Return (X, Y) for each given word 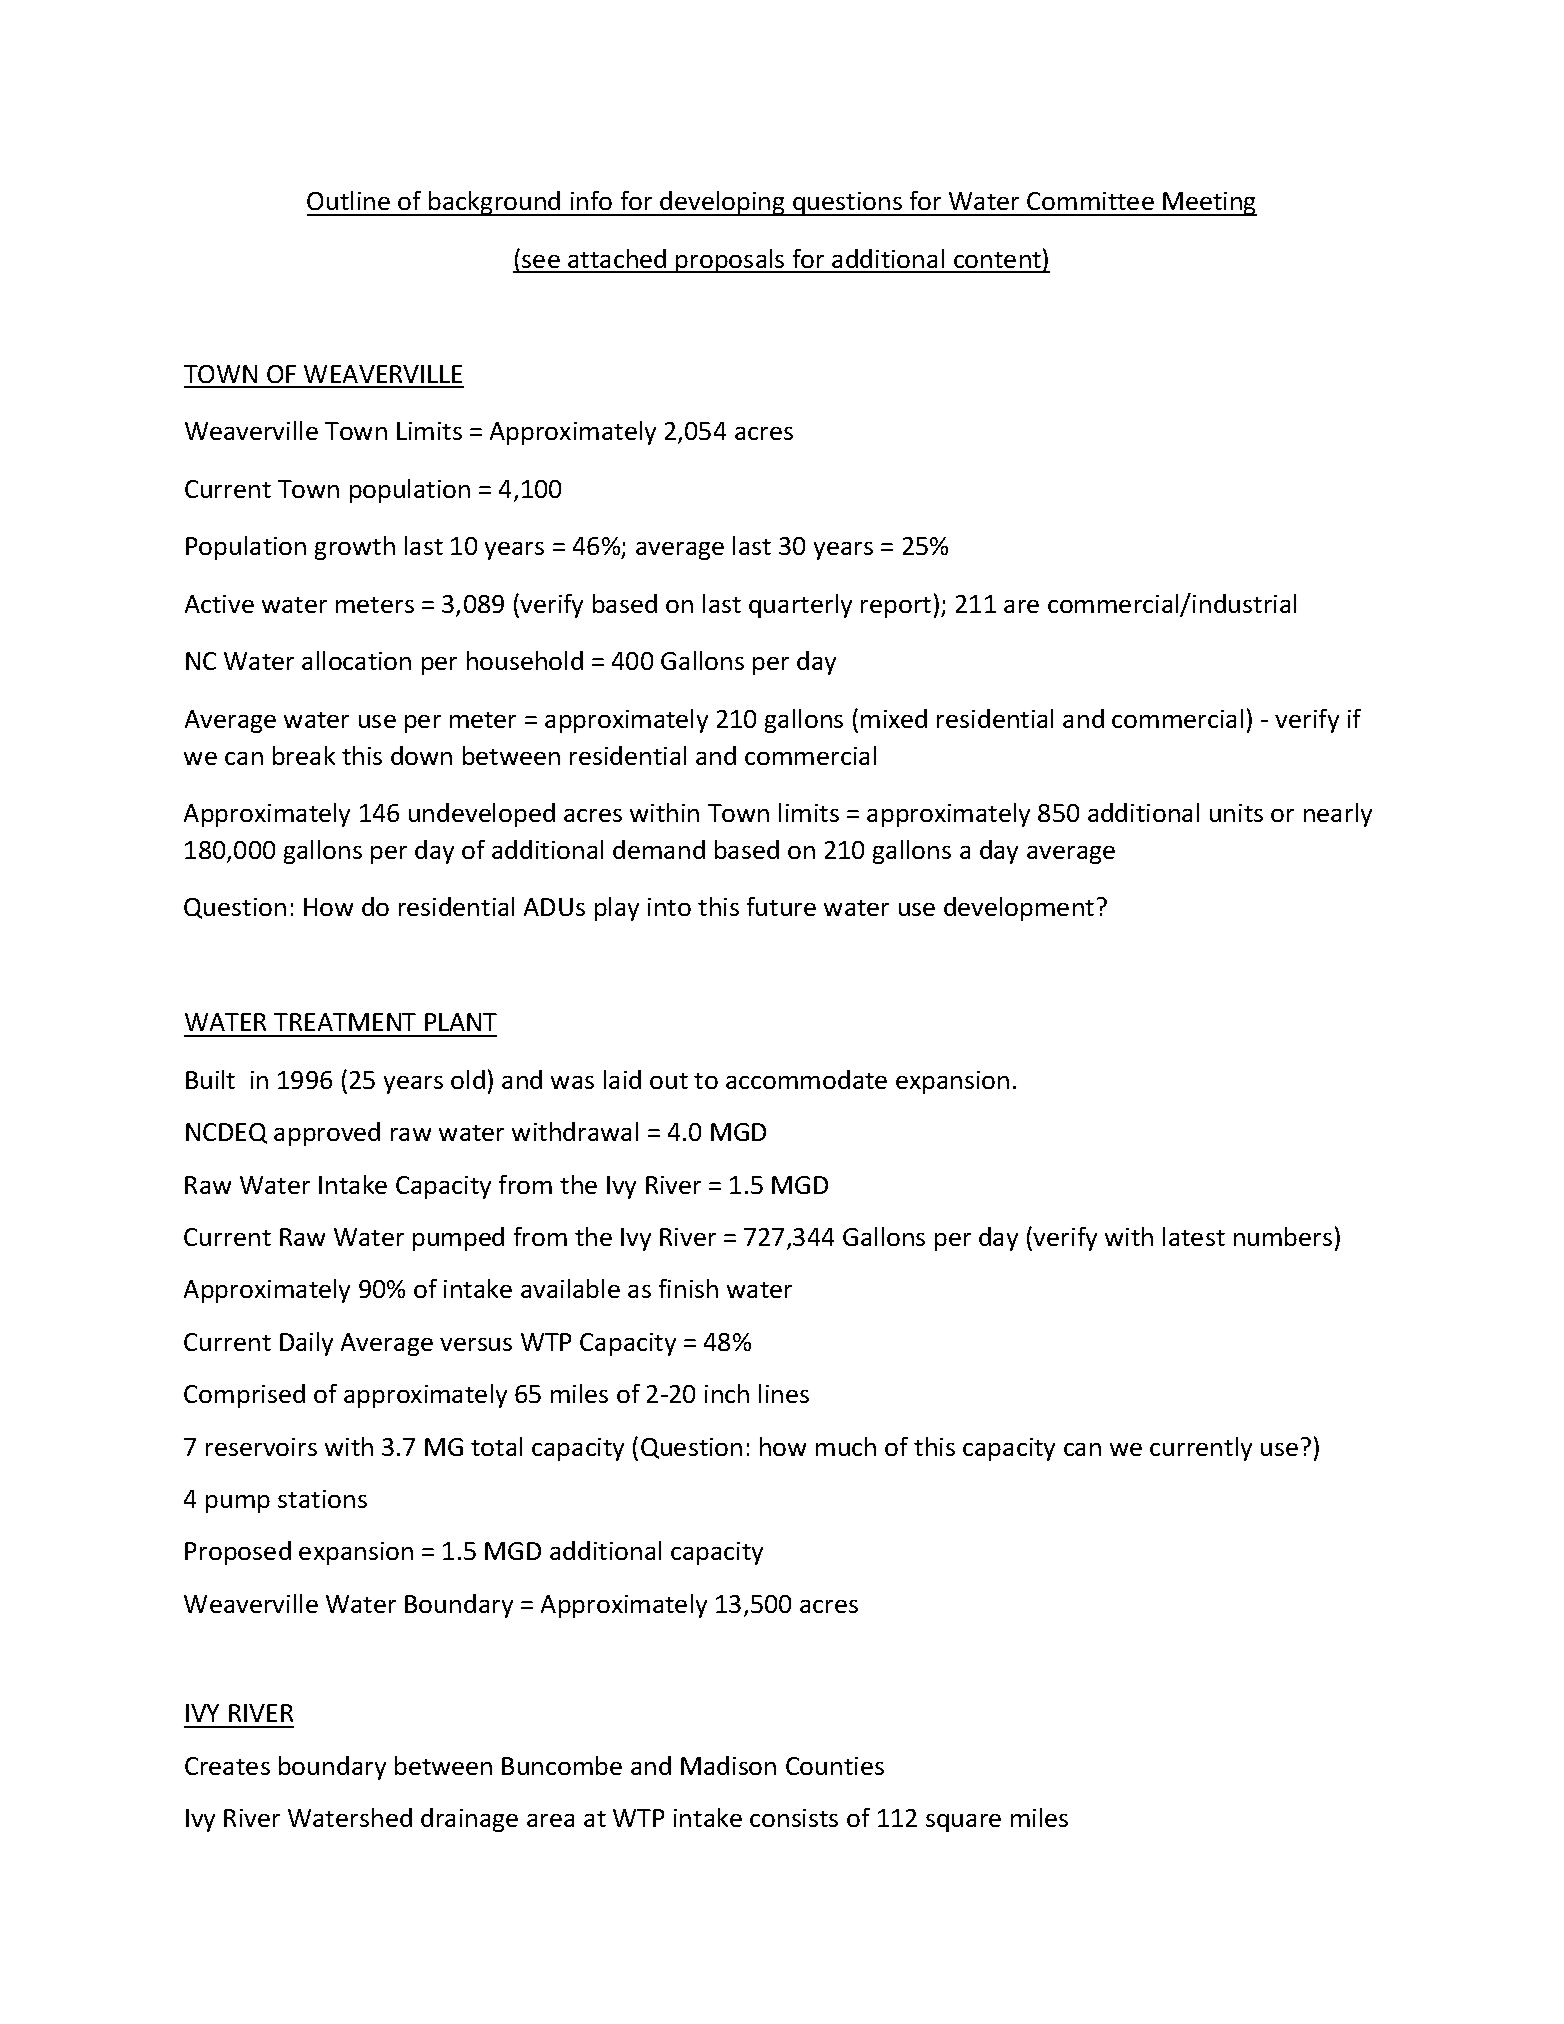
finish (688, 1288)
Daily (306, 1344)
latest (1194, 1236)
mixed (894, 718)
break (304, 755)
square (963, 1823)
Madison (728, 1765)
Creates (227, 1766)
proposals (731, 261)
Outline (348, 200)
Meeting (1209, 204)
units (1236, 813)
